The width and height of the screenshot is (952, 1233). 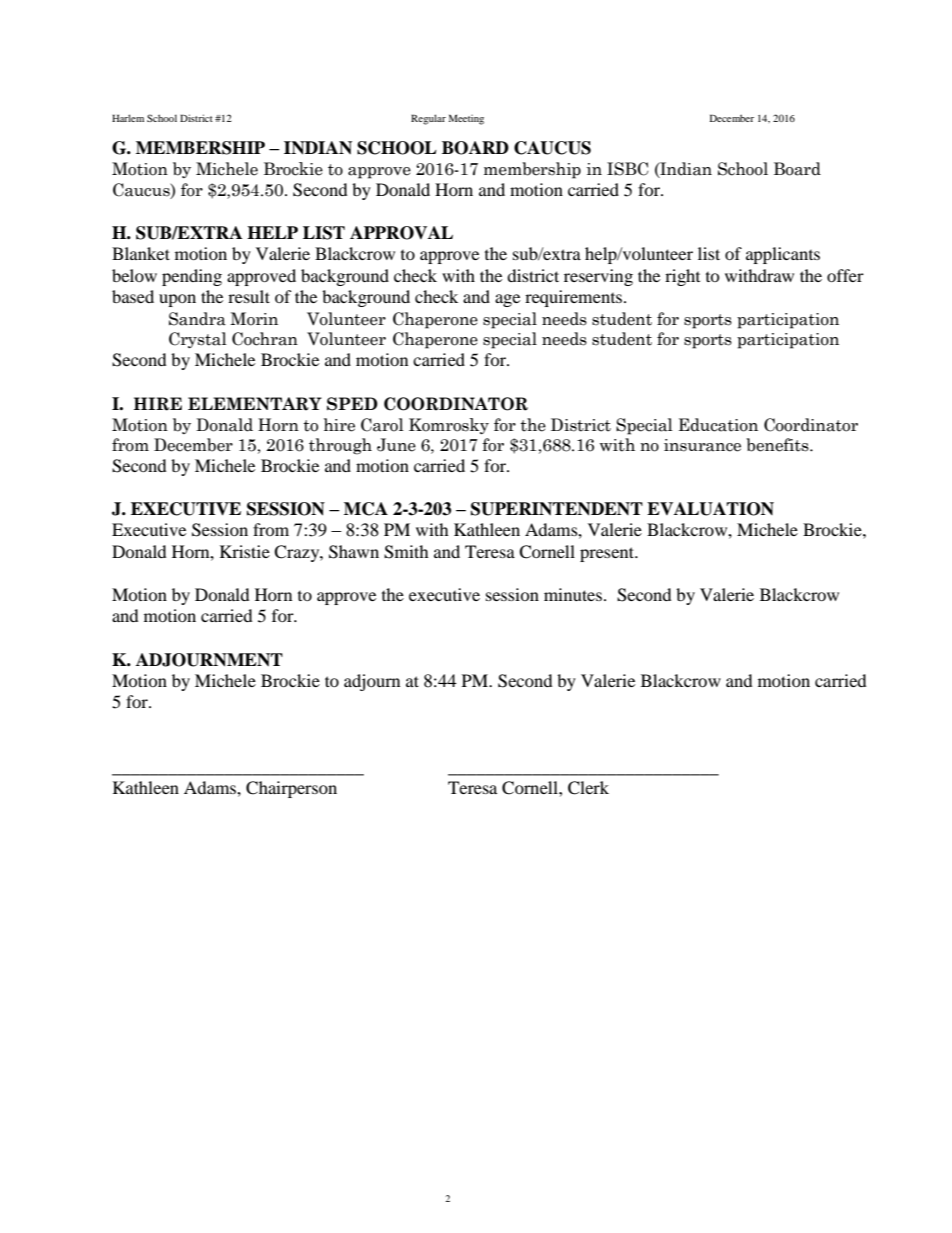 I want to click on ELEMENTARY, so click(x=255, y=404).
